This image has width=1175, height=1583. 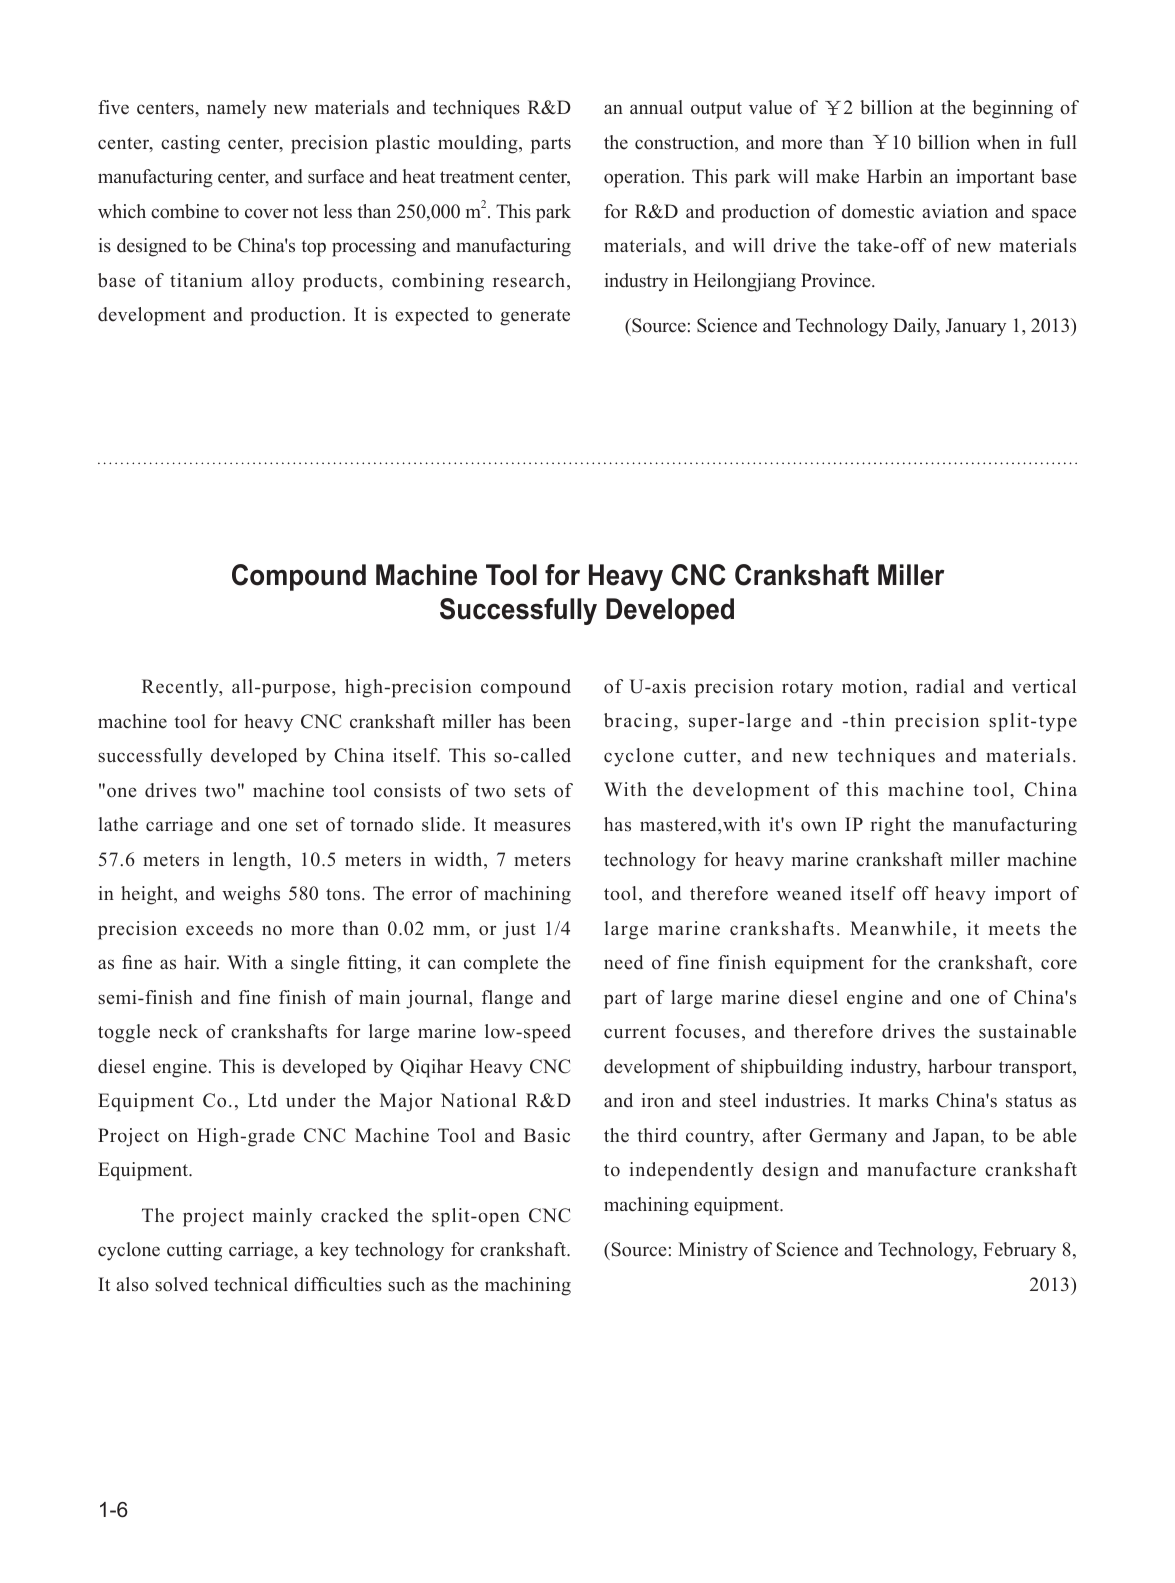 I want to click on Recently, so click(x=181, y=688).
